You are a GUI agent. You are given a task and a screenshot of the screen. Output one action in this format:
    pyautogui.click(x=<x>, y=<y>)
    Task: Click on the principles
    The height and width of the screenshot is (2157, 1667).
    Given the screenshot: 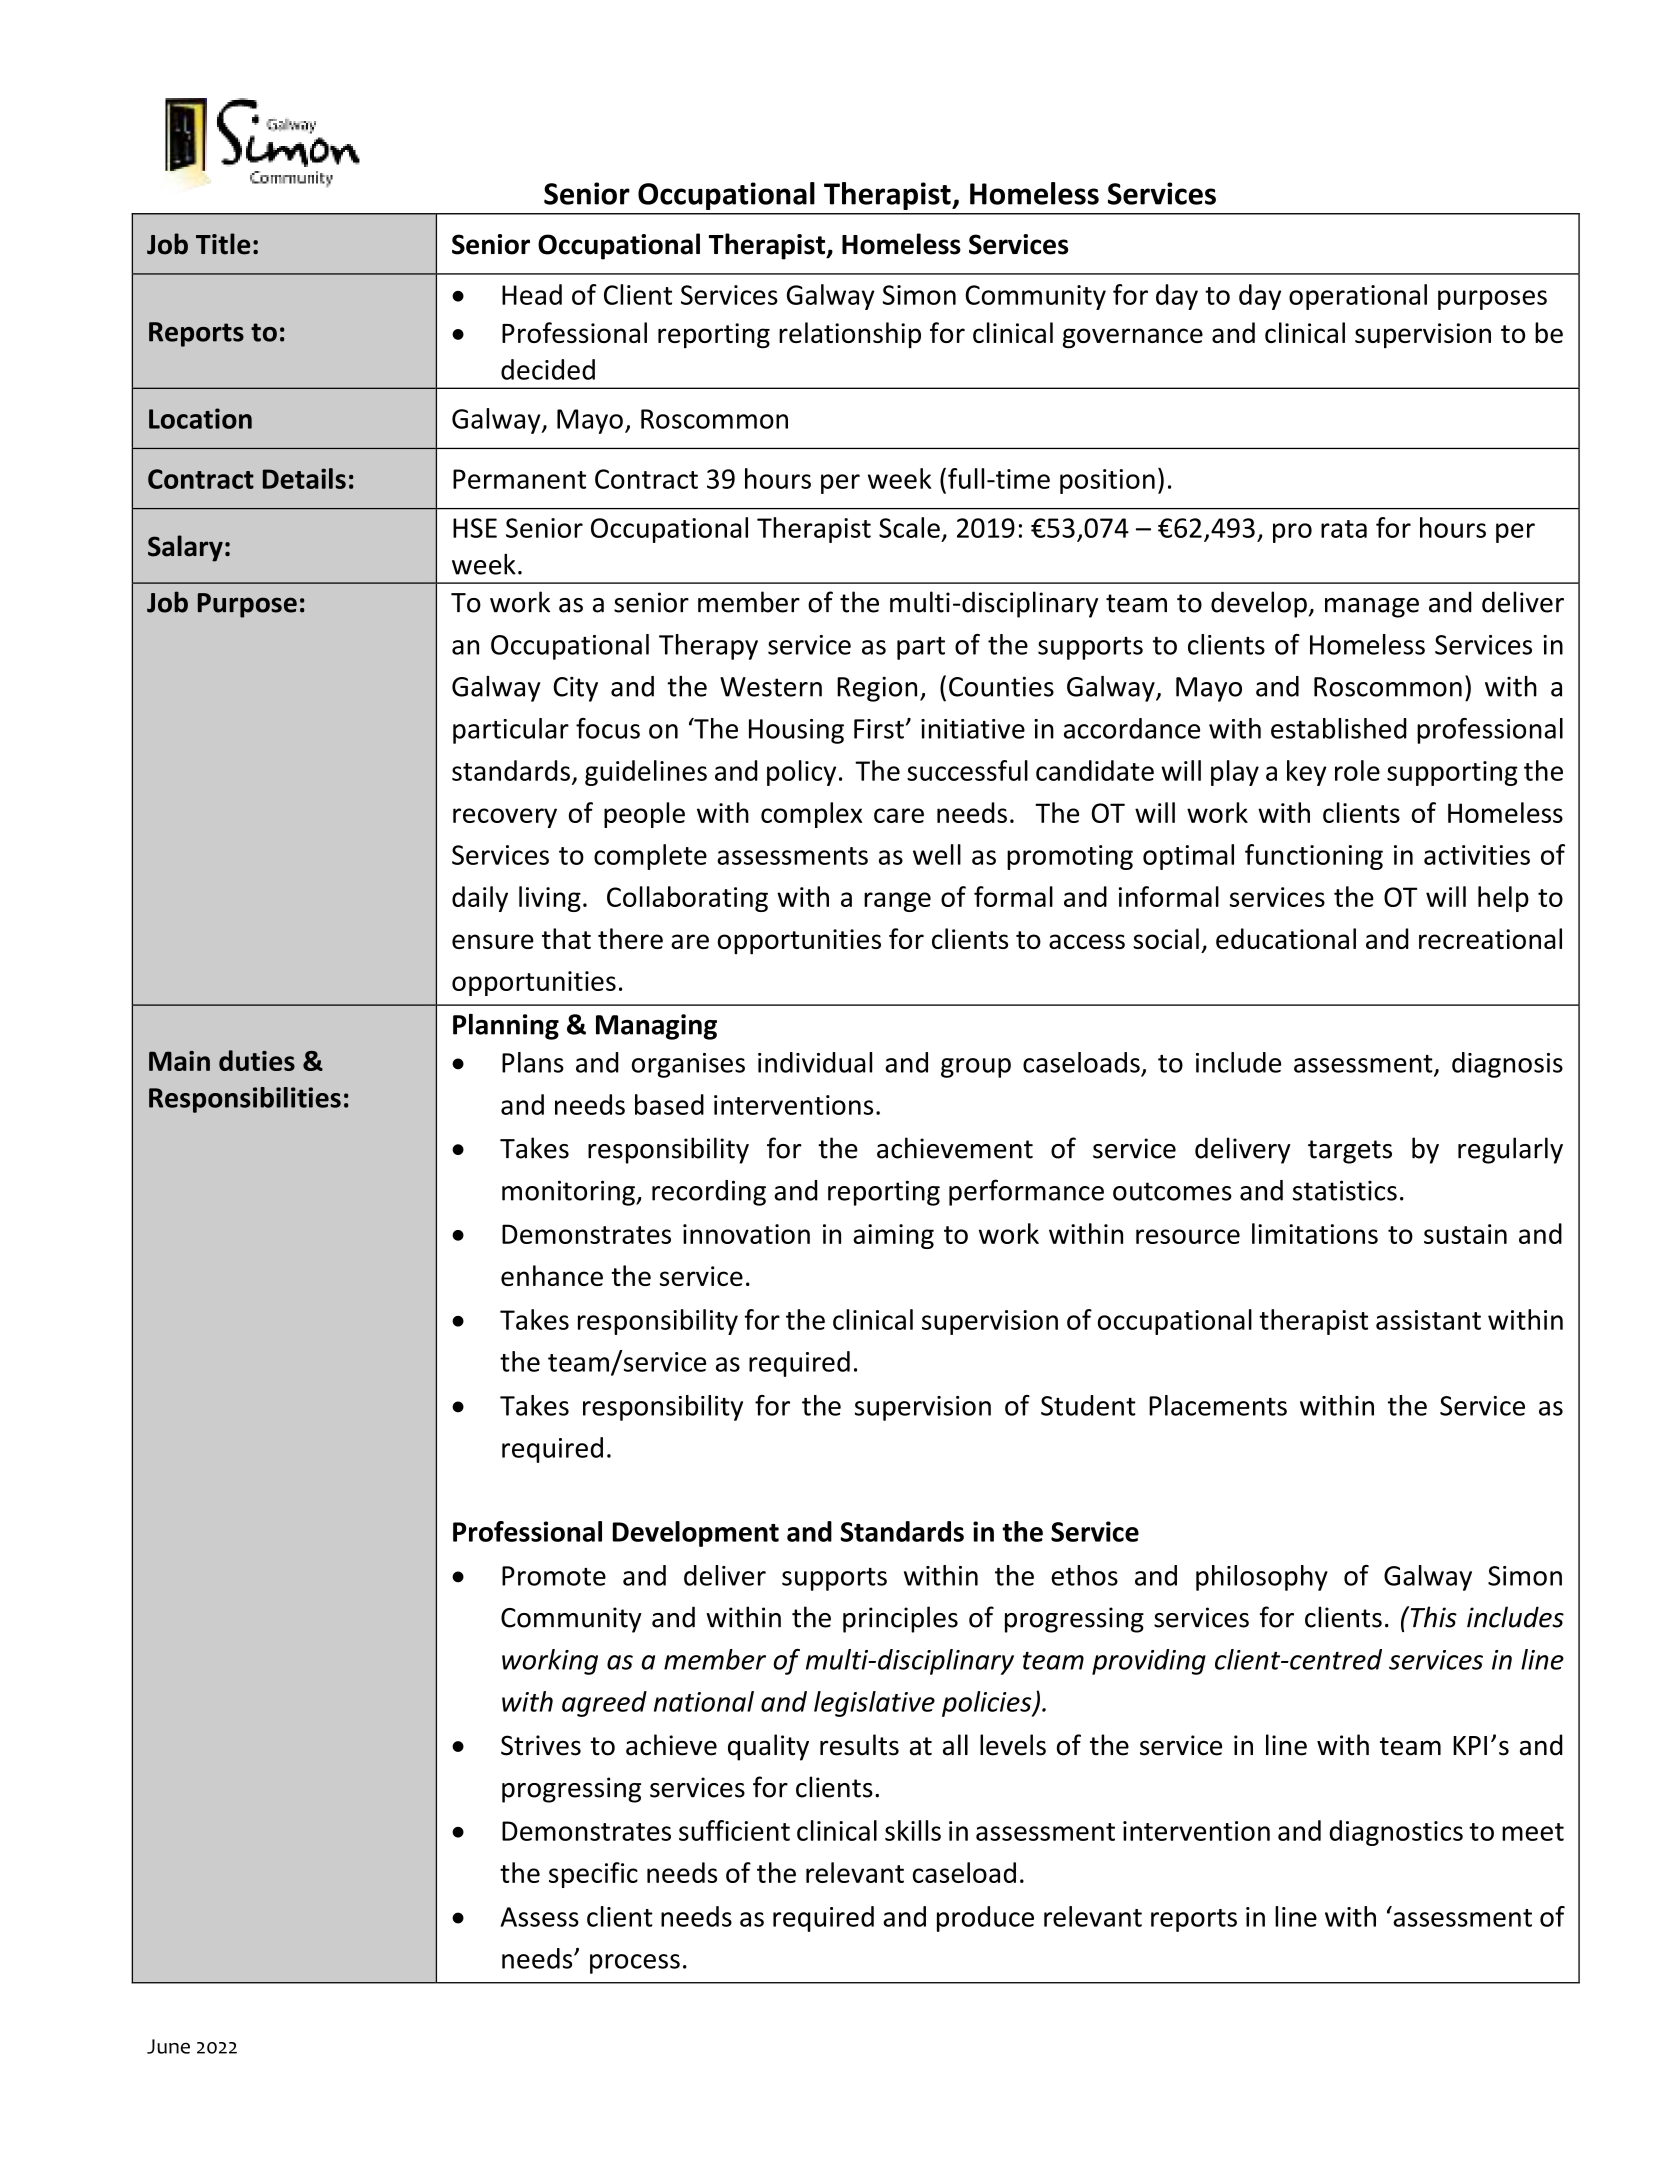 What is the action you would take?
    pyautogui.click(x=900, y=1619)
